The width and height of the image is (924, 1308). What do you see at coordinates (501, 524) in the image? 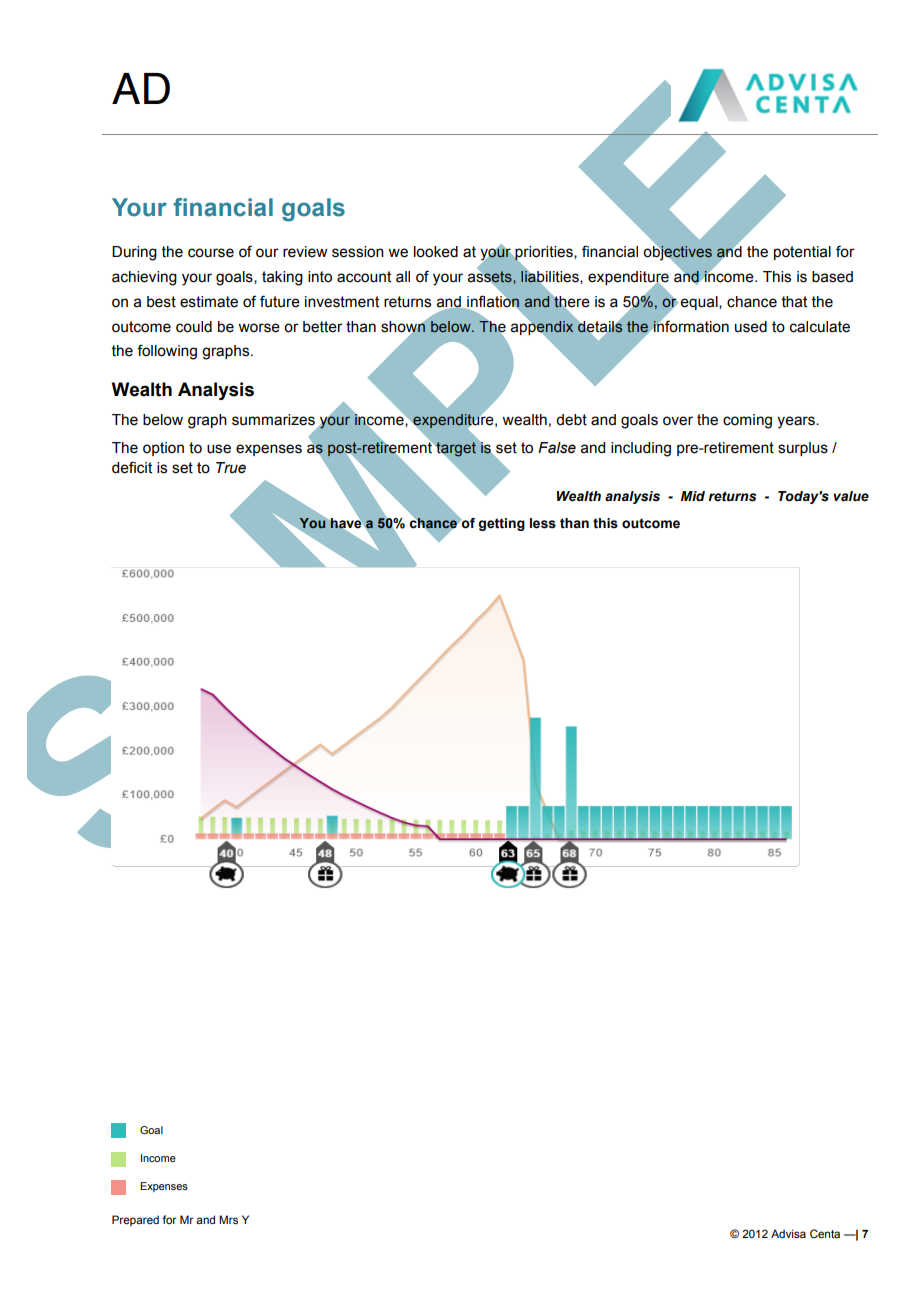
I see `getting` at bounding box center [501, 524].
